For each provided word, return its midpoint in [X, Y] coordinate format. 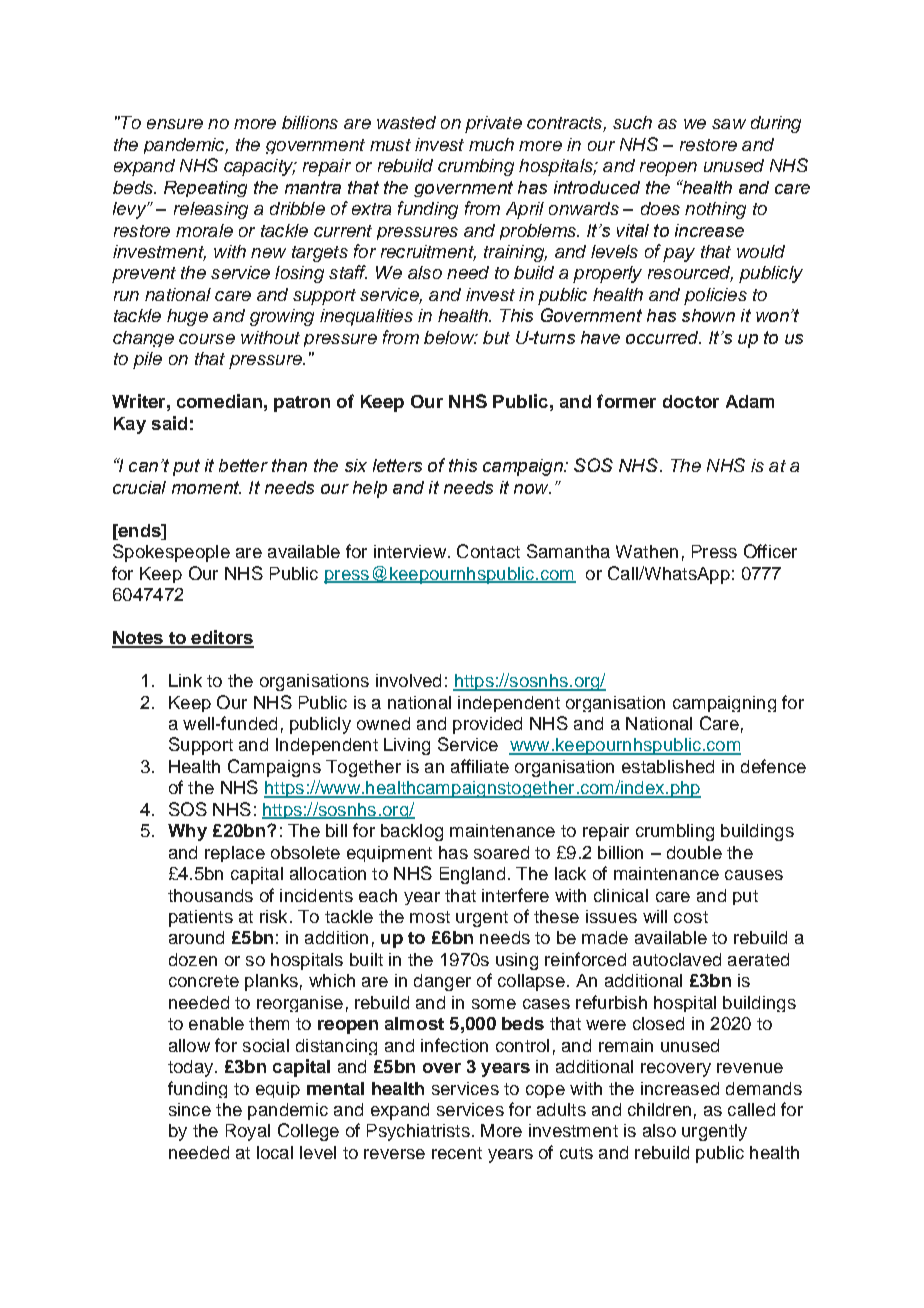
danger [442, 982]
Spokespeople [171, 553]
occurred [663, 337]
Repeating [205, 189]
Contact [488, 551]
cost [691, 917]
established [668, 766]
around [196, 937]
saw [729, 124]
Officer [770, 551]
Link [185, 680]
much [491, 144]
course [207, 339]
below [450, 337]
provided [487, 725]
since [190, 1109]
